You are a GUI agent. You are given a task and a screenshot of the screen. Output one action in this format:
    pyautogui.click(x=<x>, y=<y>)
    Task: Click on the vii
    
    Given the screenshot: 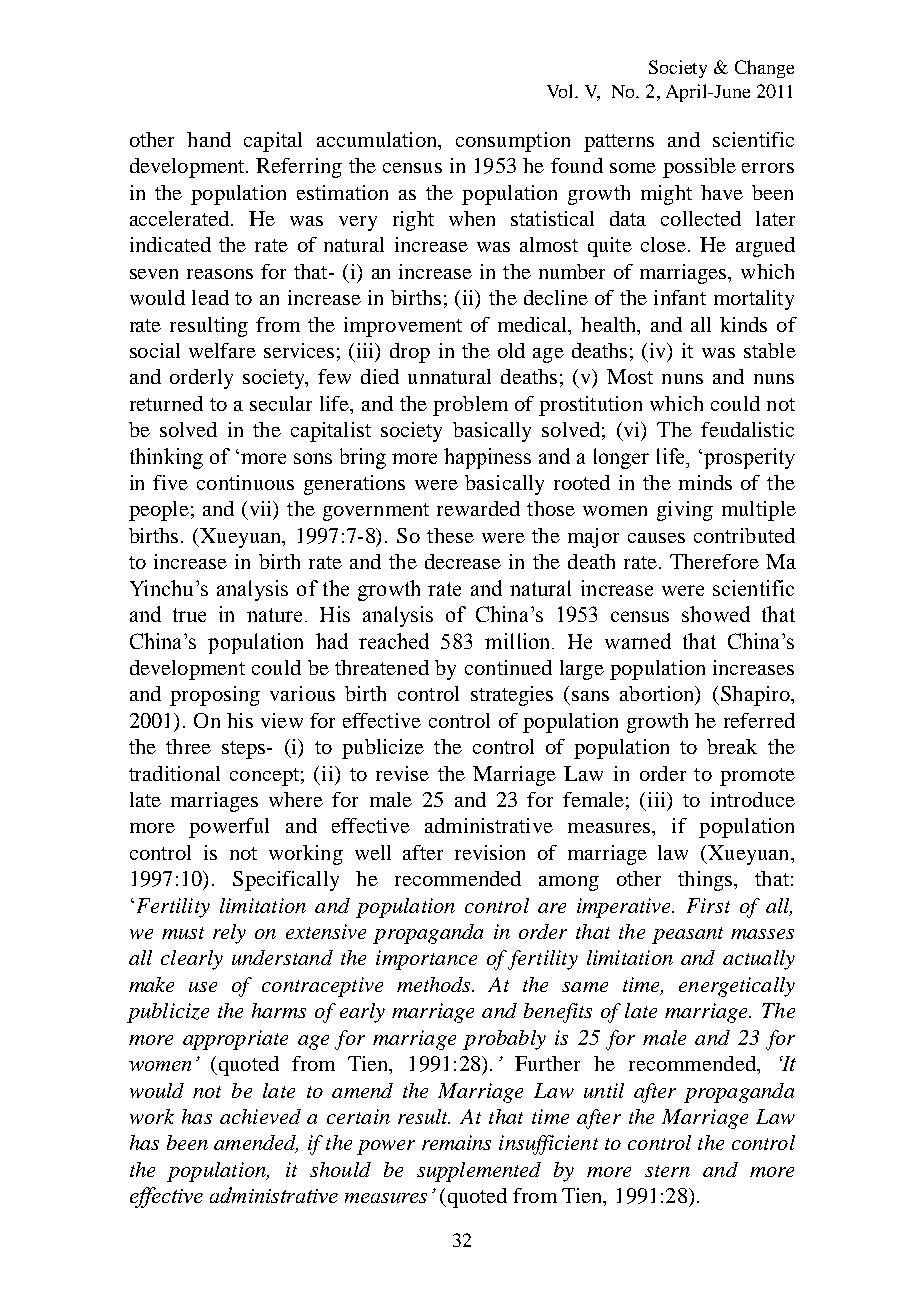 What is the action you would take?
    pyautogui.click(x=262, y=510)
